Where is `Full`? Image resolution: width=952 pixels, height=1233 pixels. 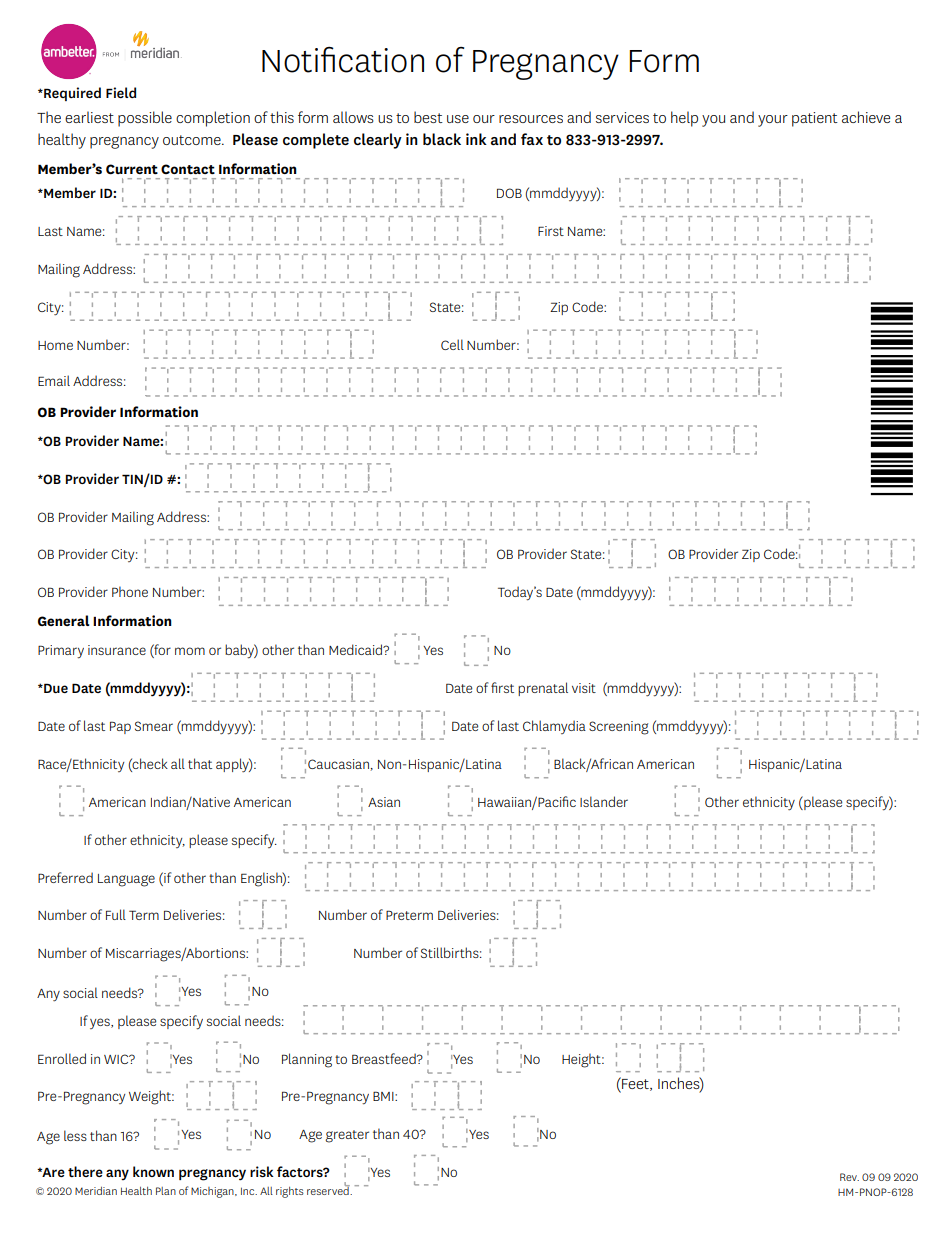 Full is located at coordinates (116, 914).
